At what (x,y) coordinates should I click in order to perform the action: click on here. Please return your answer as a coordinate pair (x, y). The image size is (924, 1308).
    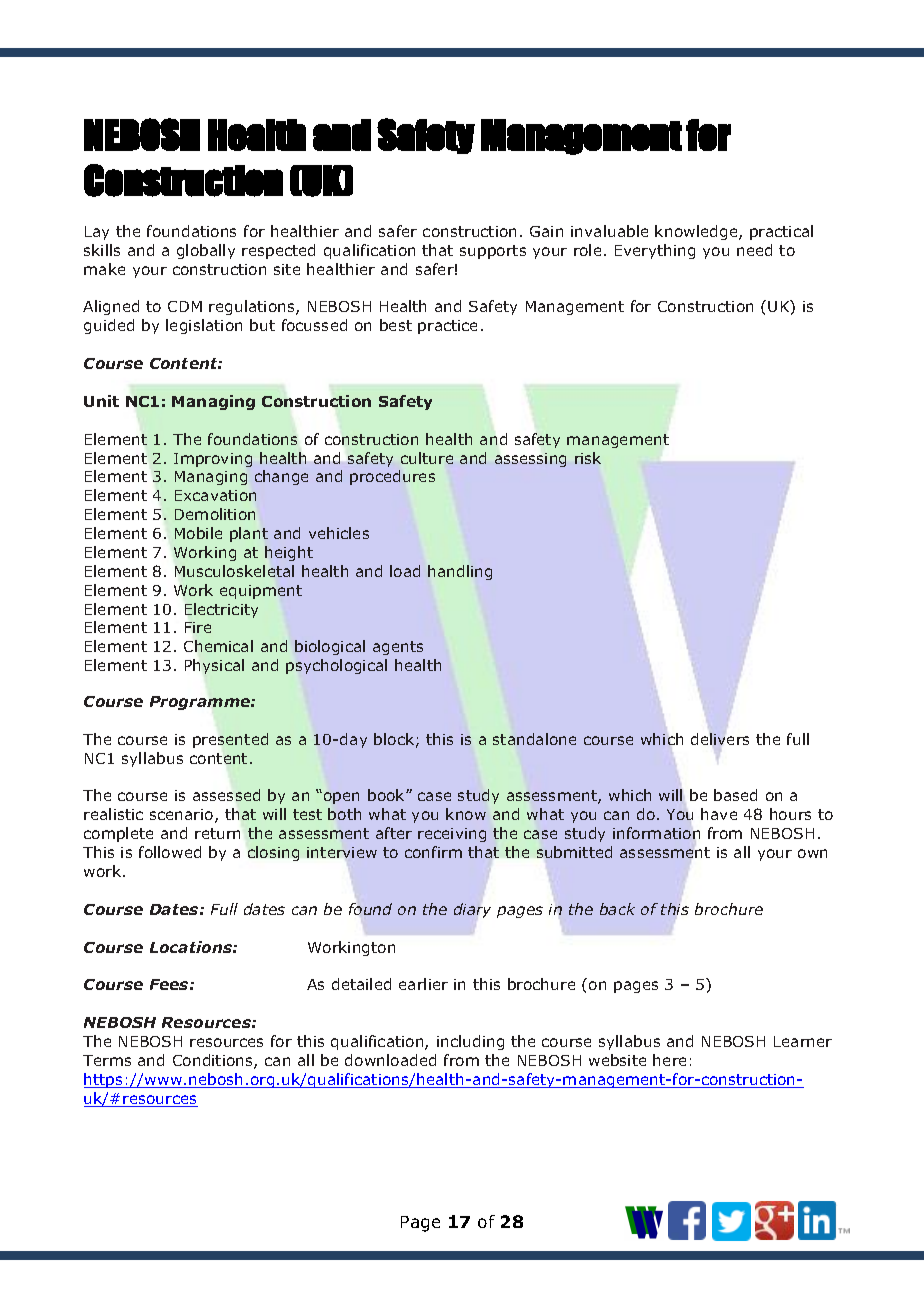
    Looking at the image, I should click on (669, 1060).
